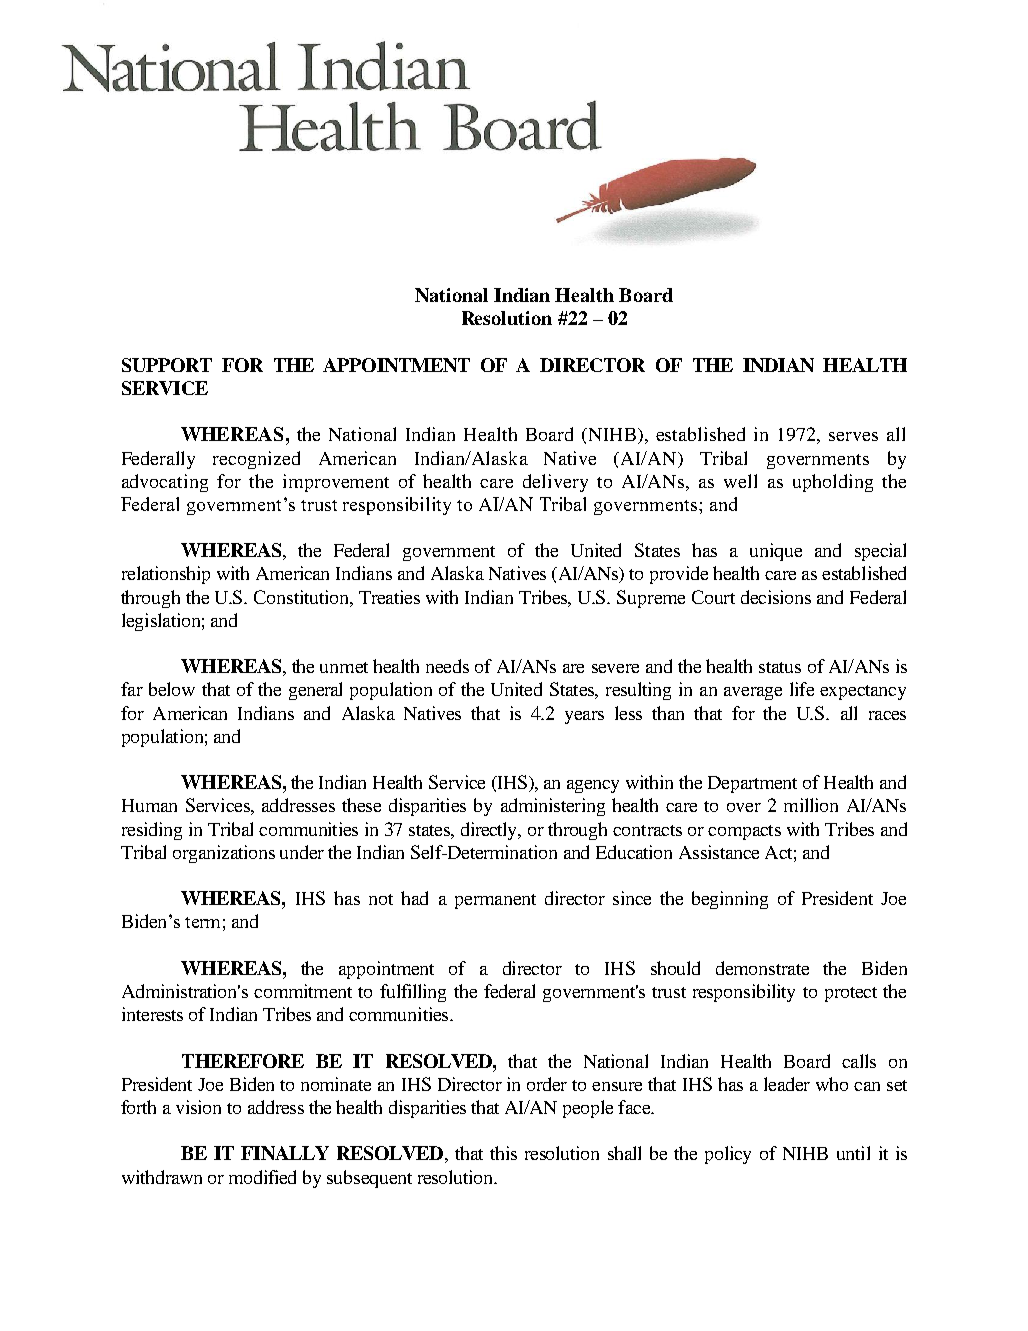  Describe the element at coordinates (262, 1177) in the image. I see `modified` at that location.
